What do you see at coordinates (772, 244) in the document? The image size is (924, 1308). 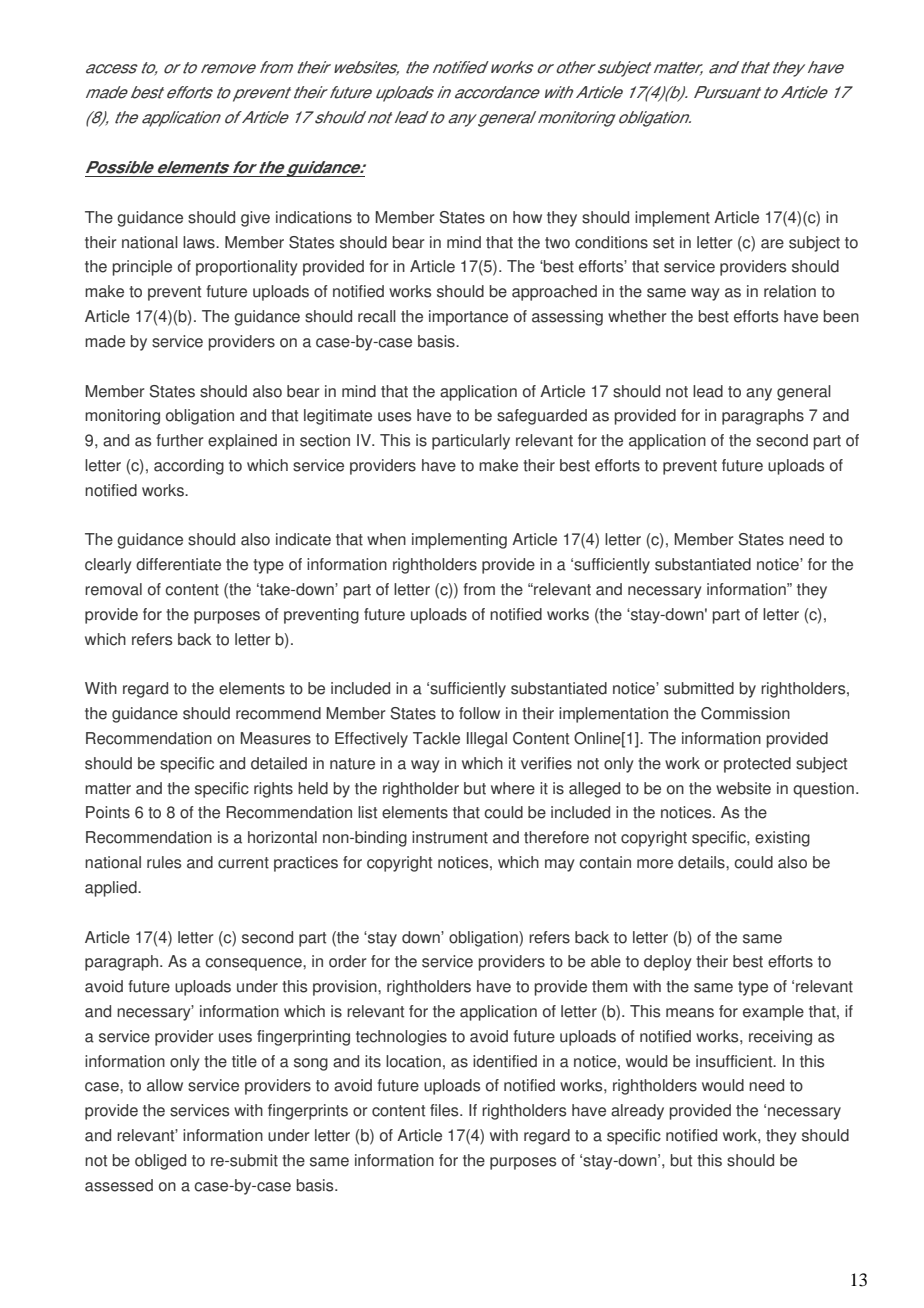 I see `are` at bounding box center [772, 244].
